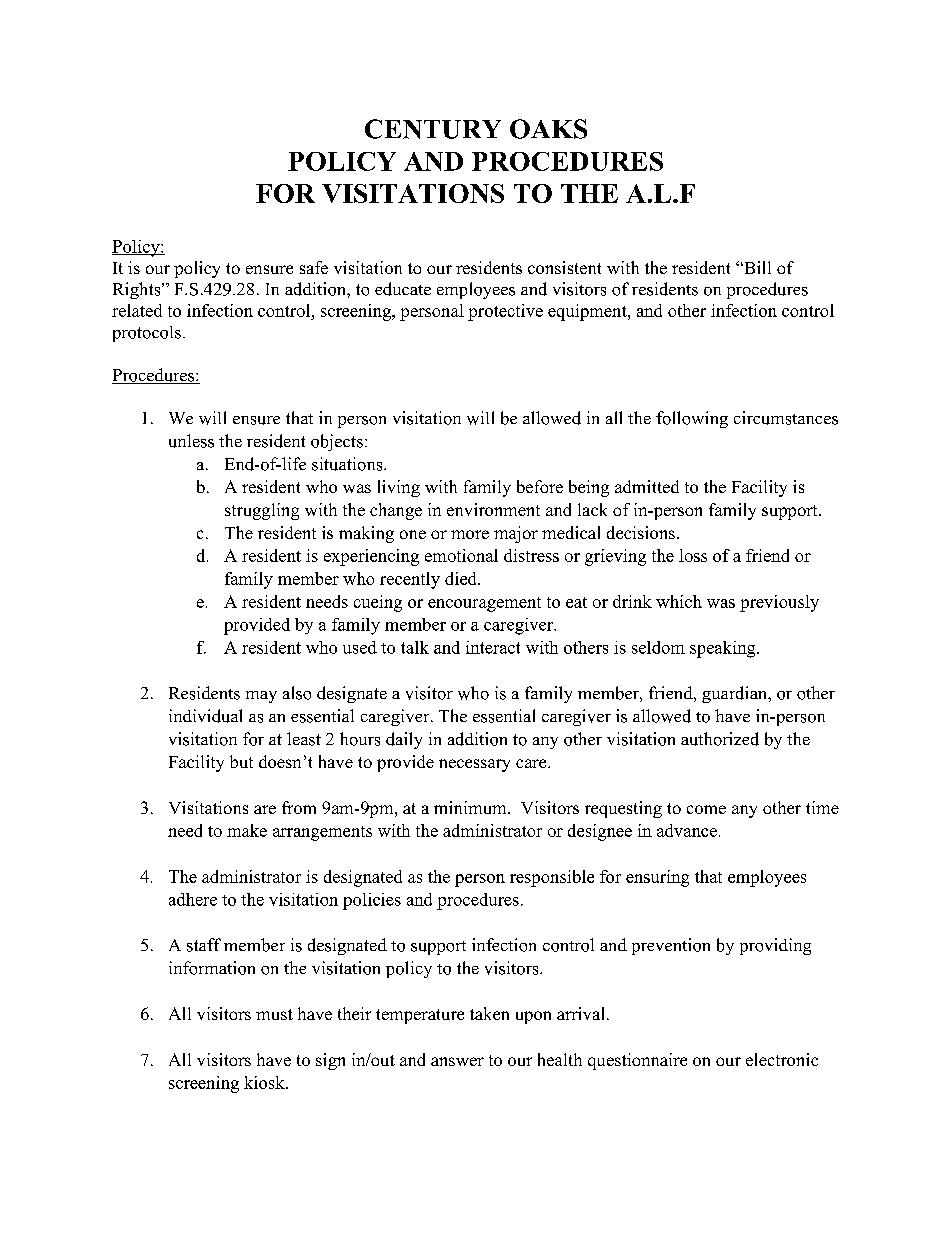 The height and width of the document is (1233, 952). What do you see at coordinates (484, 604) in the document?
I see `encouragement` at bounding box center [484, 604].
